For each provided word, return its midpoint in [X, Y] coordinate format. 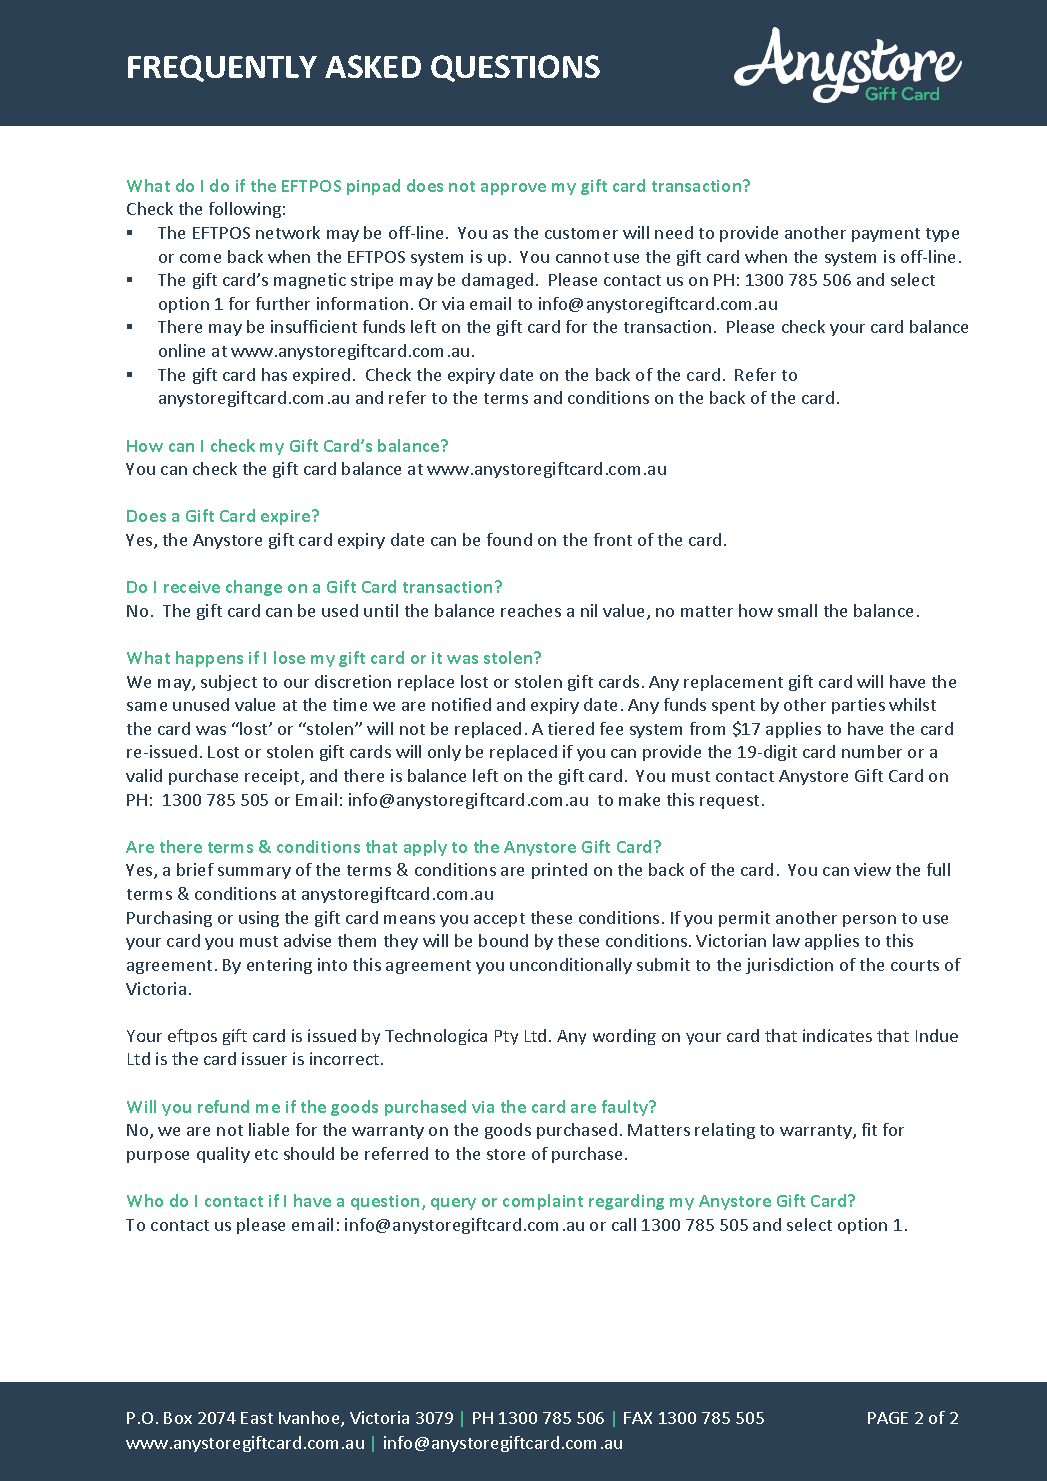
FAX [638, 1418]
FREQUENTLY [222, 68]
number [872, 751]
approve [513, 189]
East [257, 1418]
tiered [571, 728]
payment [886, 235]
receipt [273, 777]
